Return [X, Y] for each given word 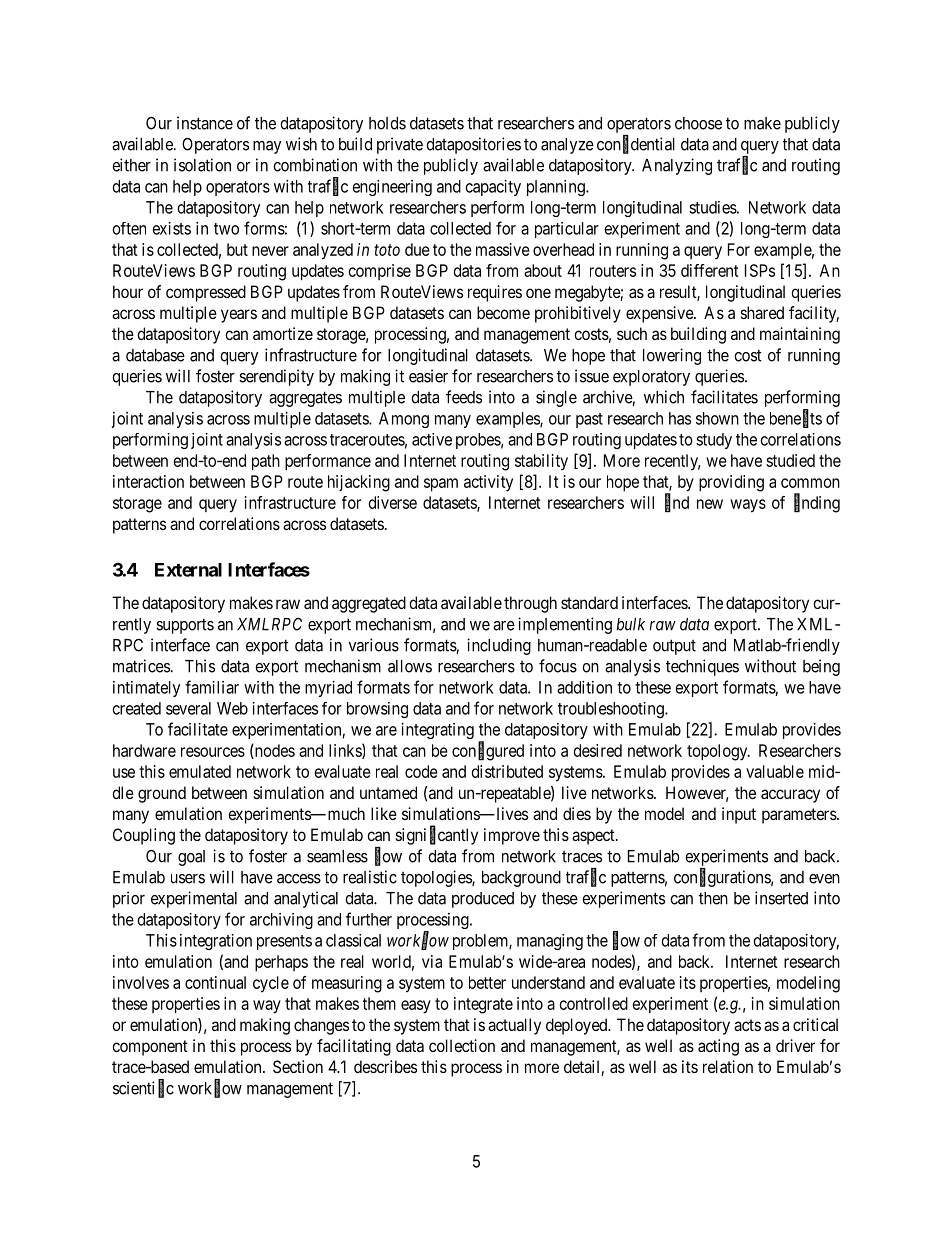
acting [718, 1047]
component [150, 1048]
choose [698, 123]
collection [462, 1045]
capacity [493, 188]
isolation [202, 165]
